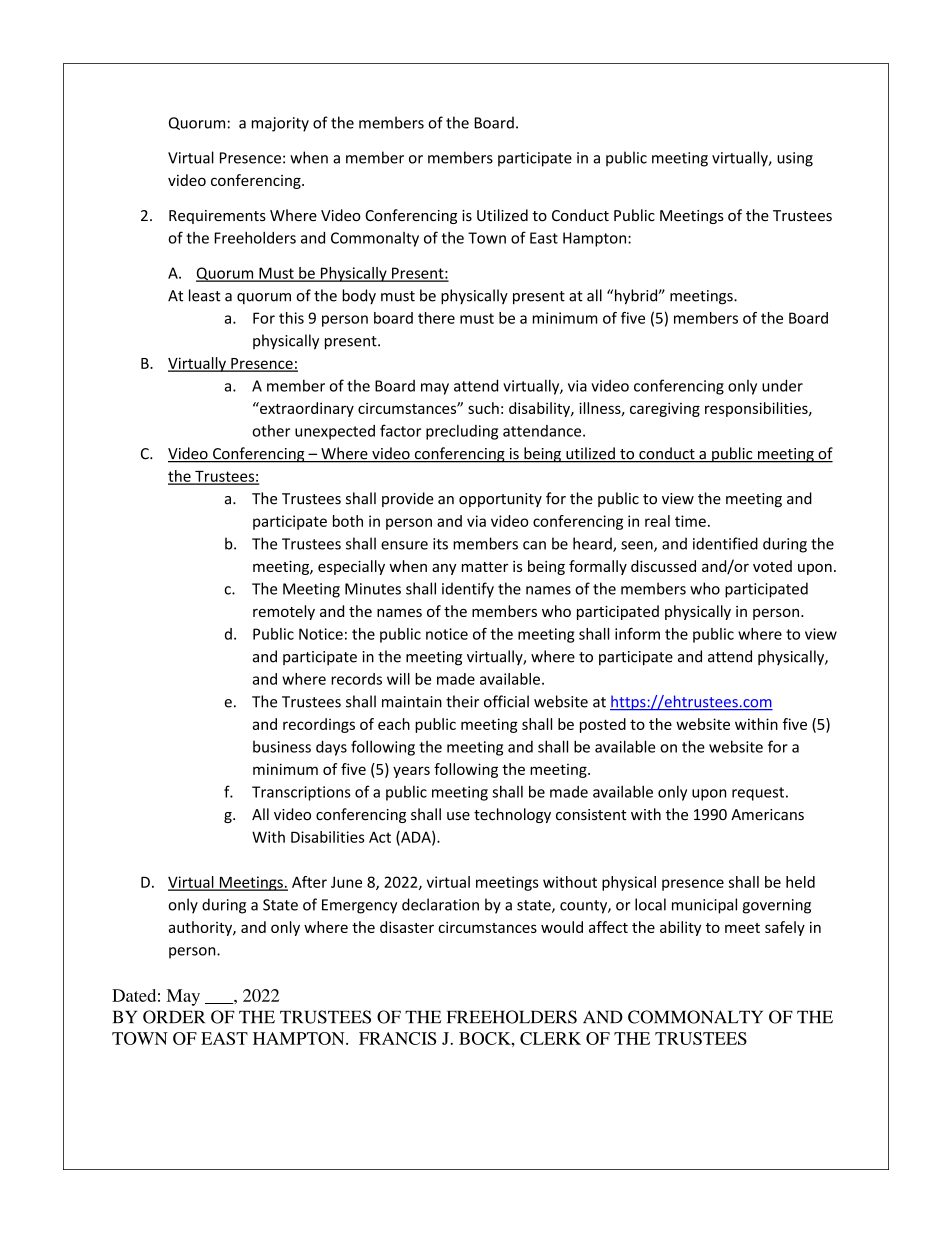  What do you see at coordinates (280, 124) in the page?
I see `majority` at bounding box center [280, 124].
